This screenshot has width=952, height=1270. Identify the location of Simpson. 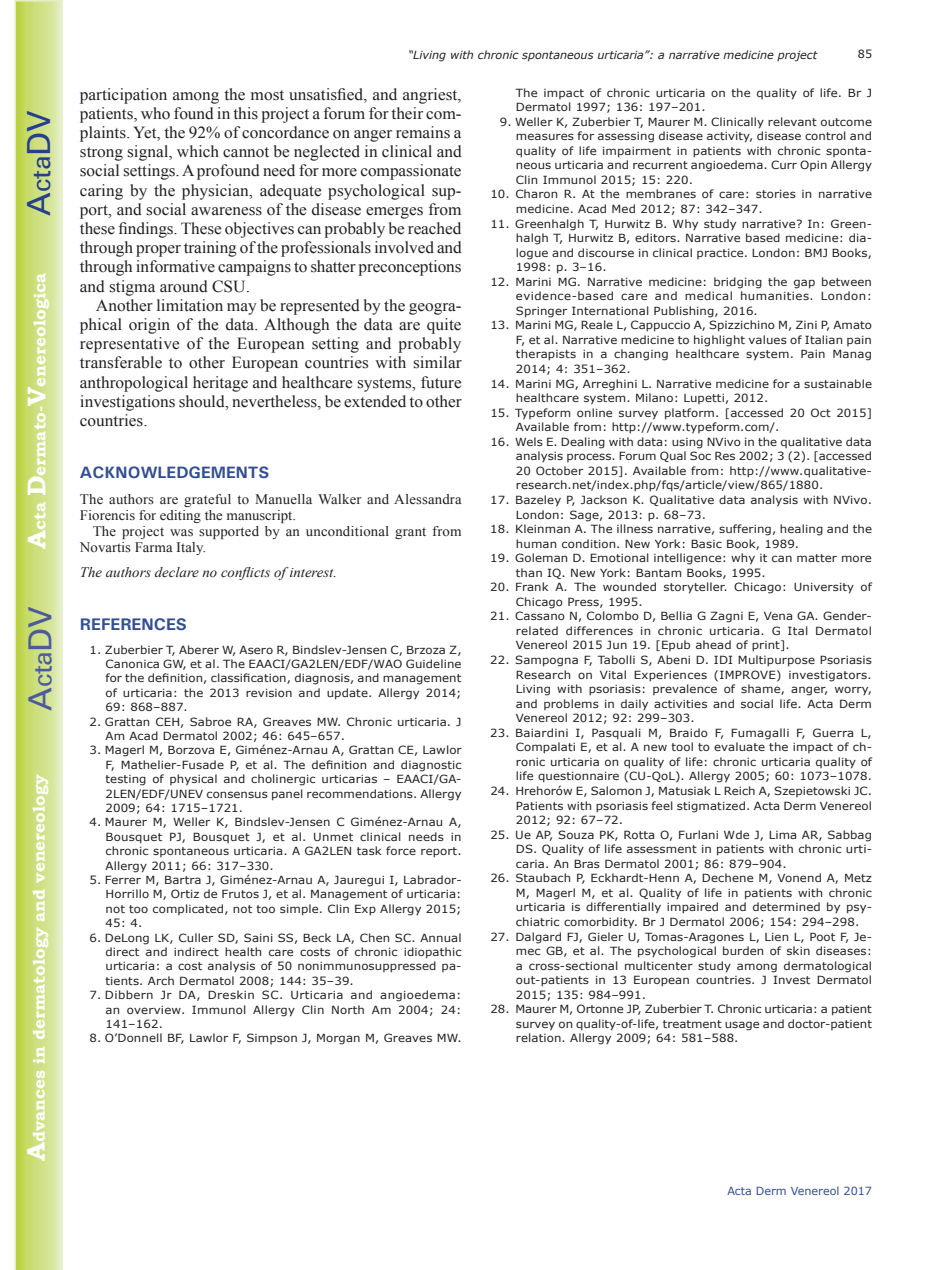
(272, 1038).
